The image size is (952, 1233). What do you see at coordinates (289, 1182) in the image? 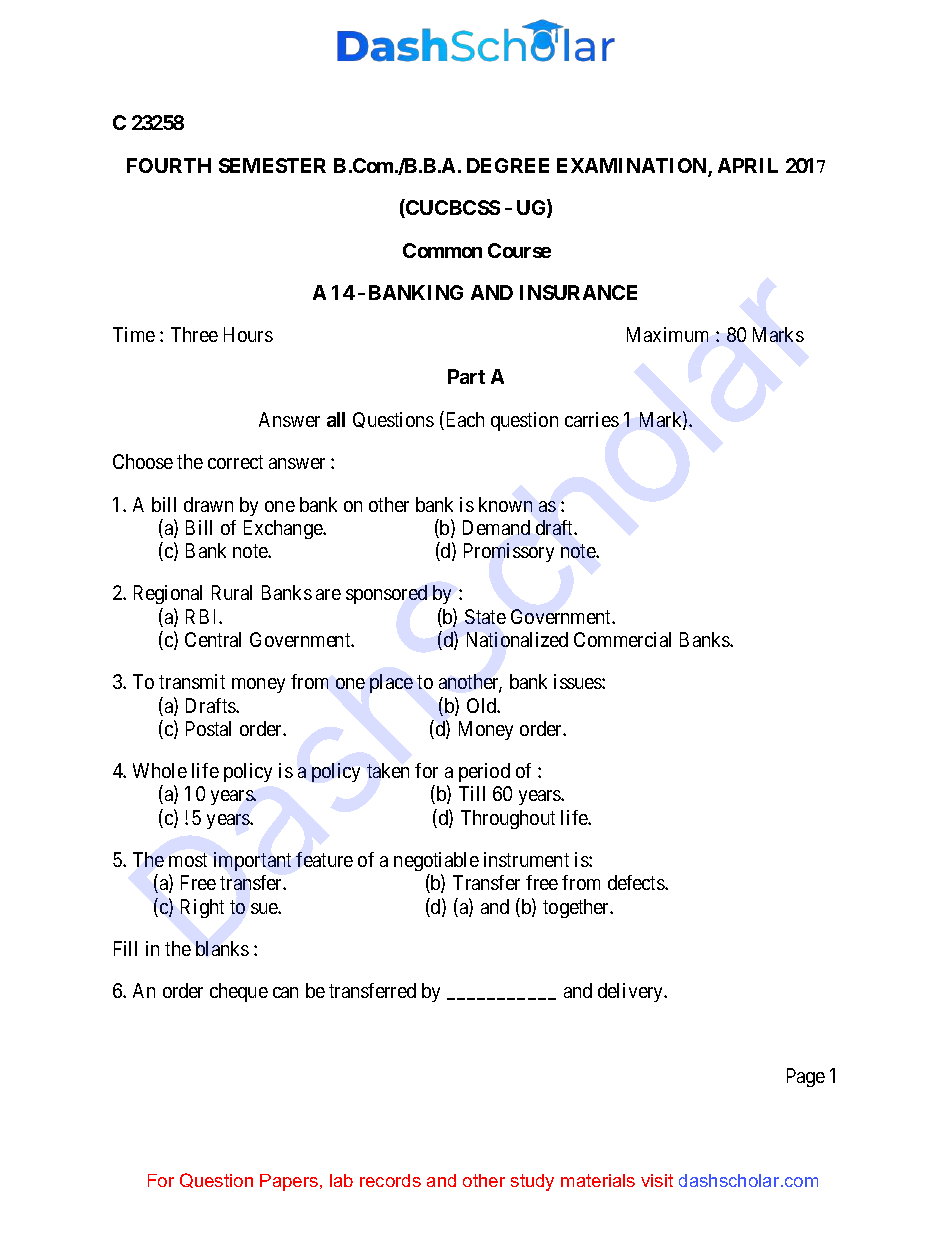
I see `Papers` at bounding box center [289, 1182].
